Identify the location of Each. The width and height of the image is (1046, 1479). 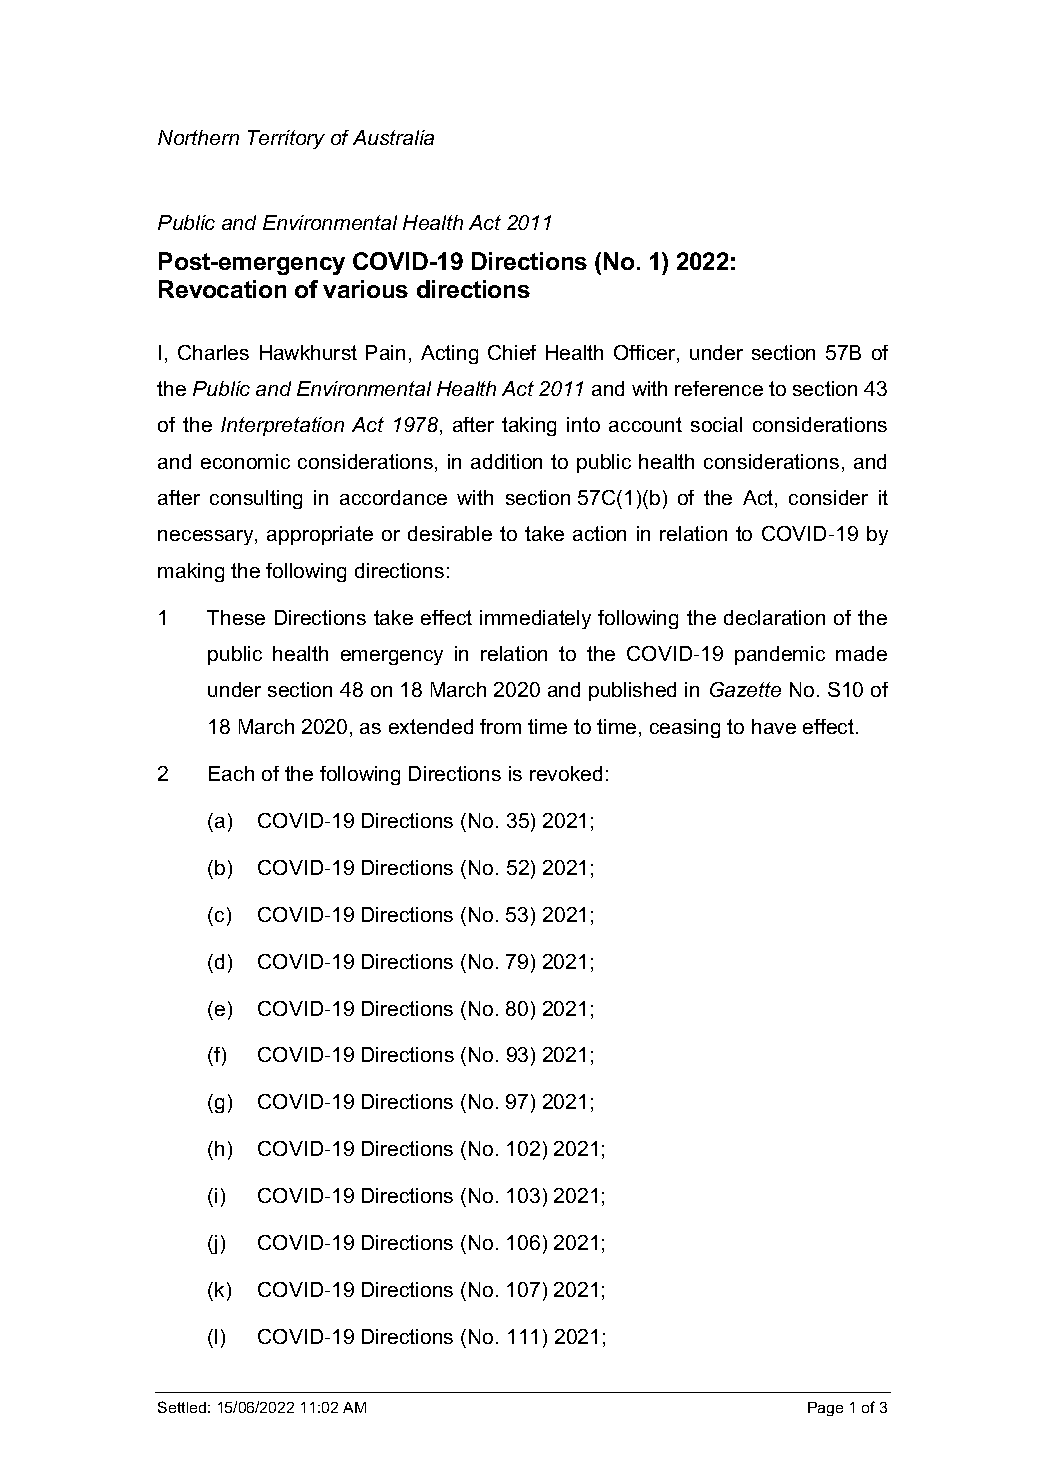
(231, 773).
